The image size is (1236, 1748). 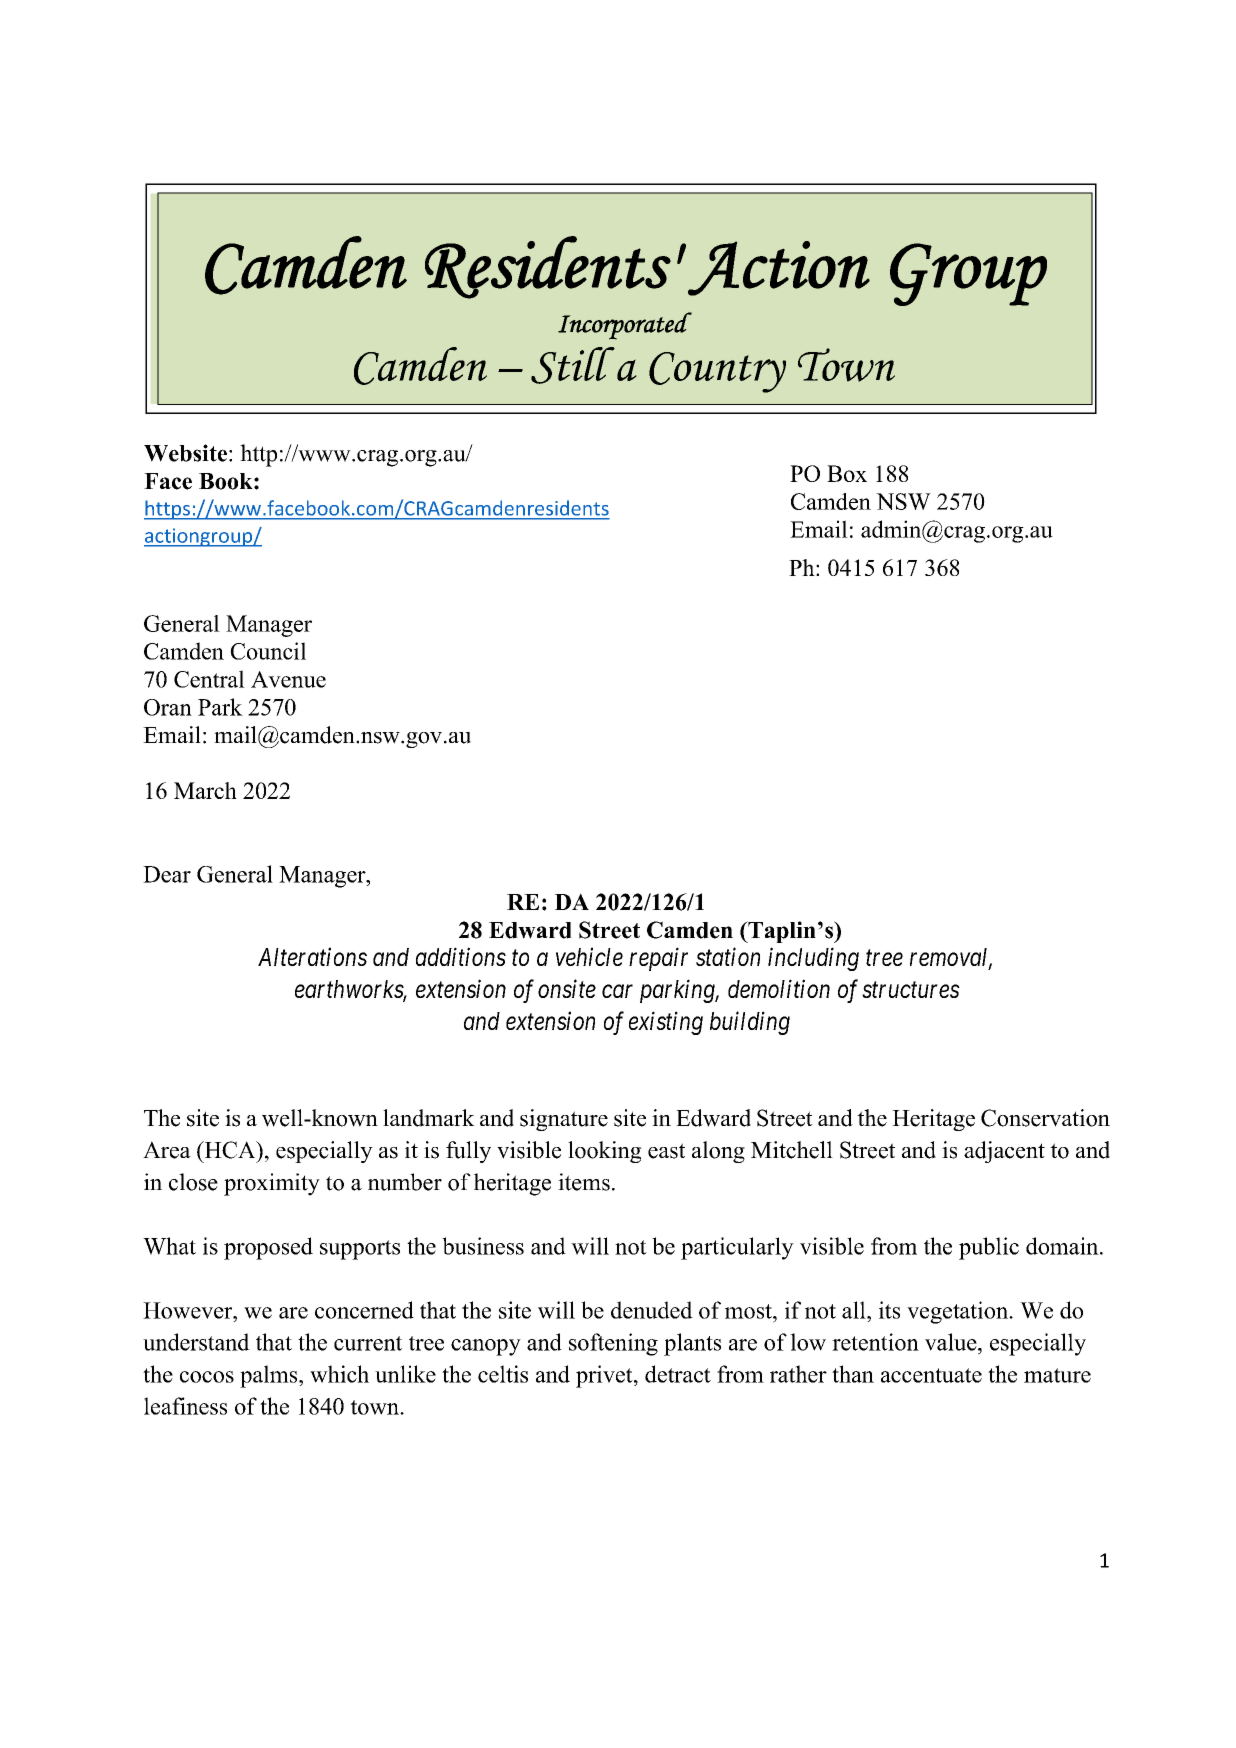 I want to click on Avenue, so click(x=288, y=679).
